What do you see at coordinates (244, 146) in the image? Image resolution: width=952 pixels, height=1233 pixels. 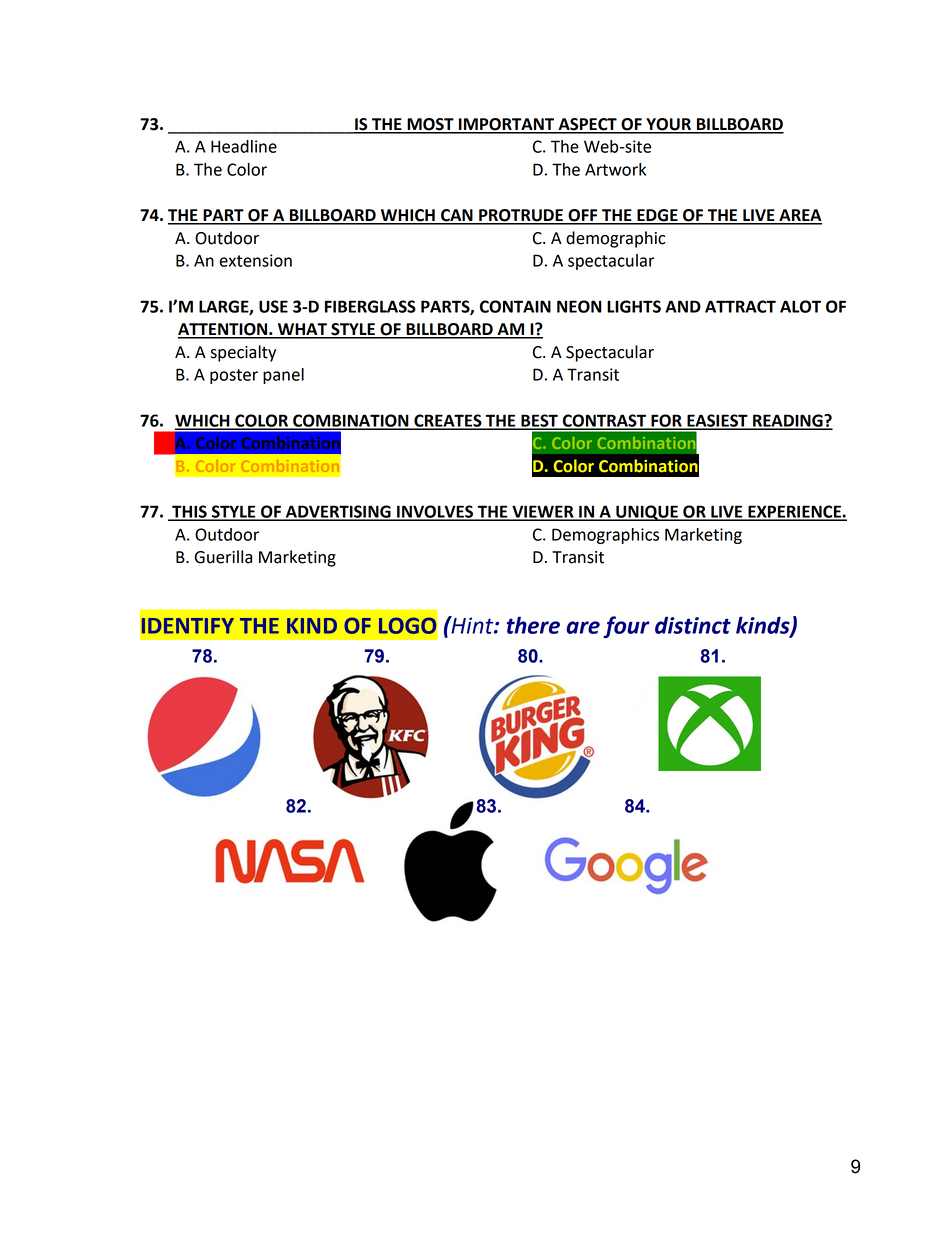 I see `Headline` at bounding box center [244, 146].
